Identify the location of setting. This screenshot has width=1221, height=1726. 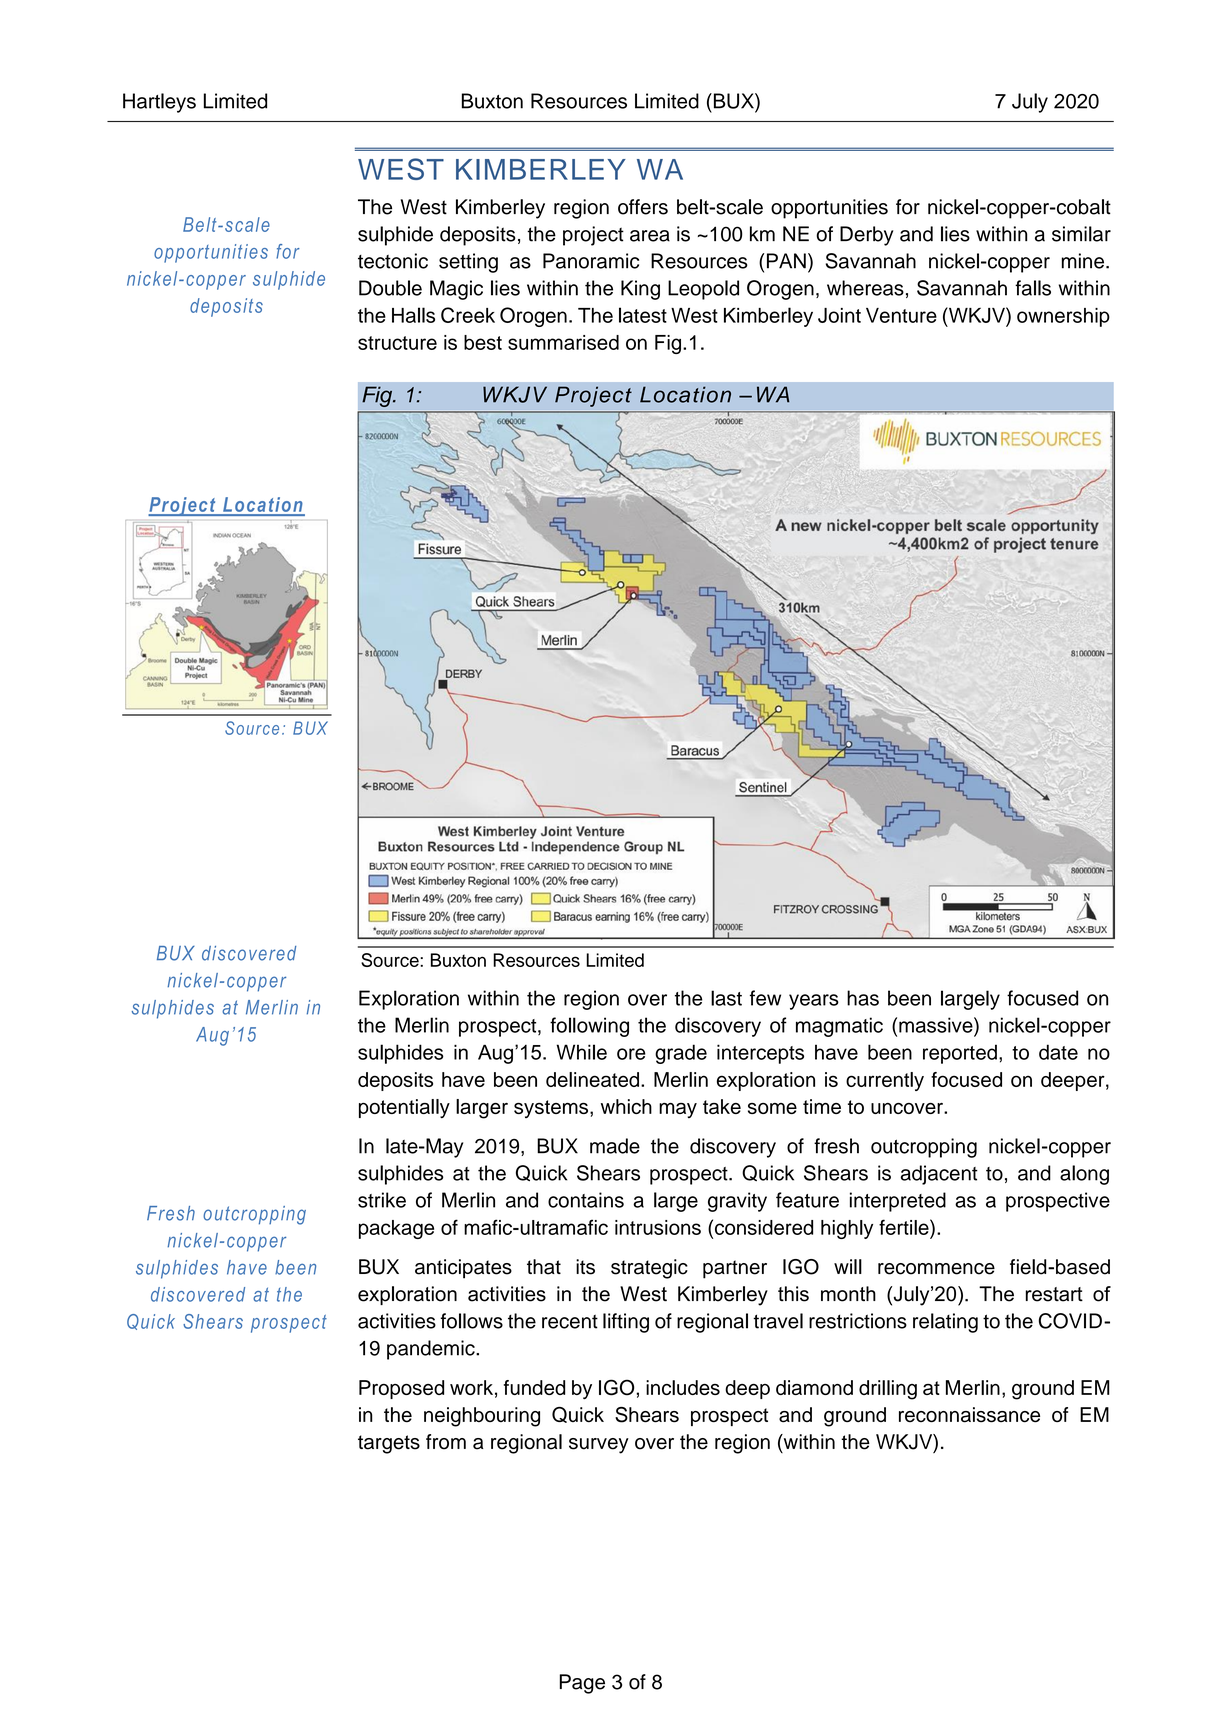
(468, 263).
